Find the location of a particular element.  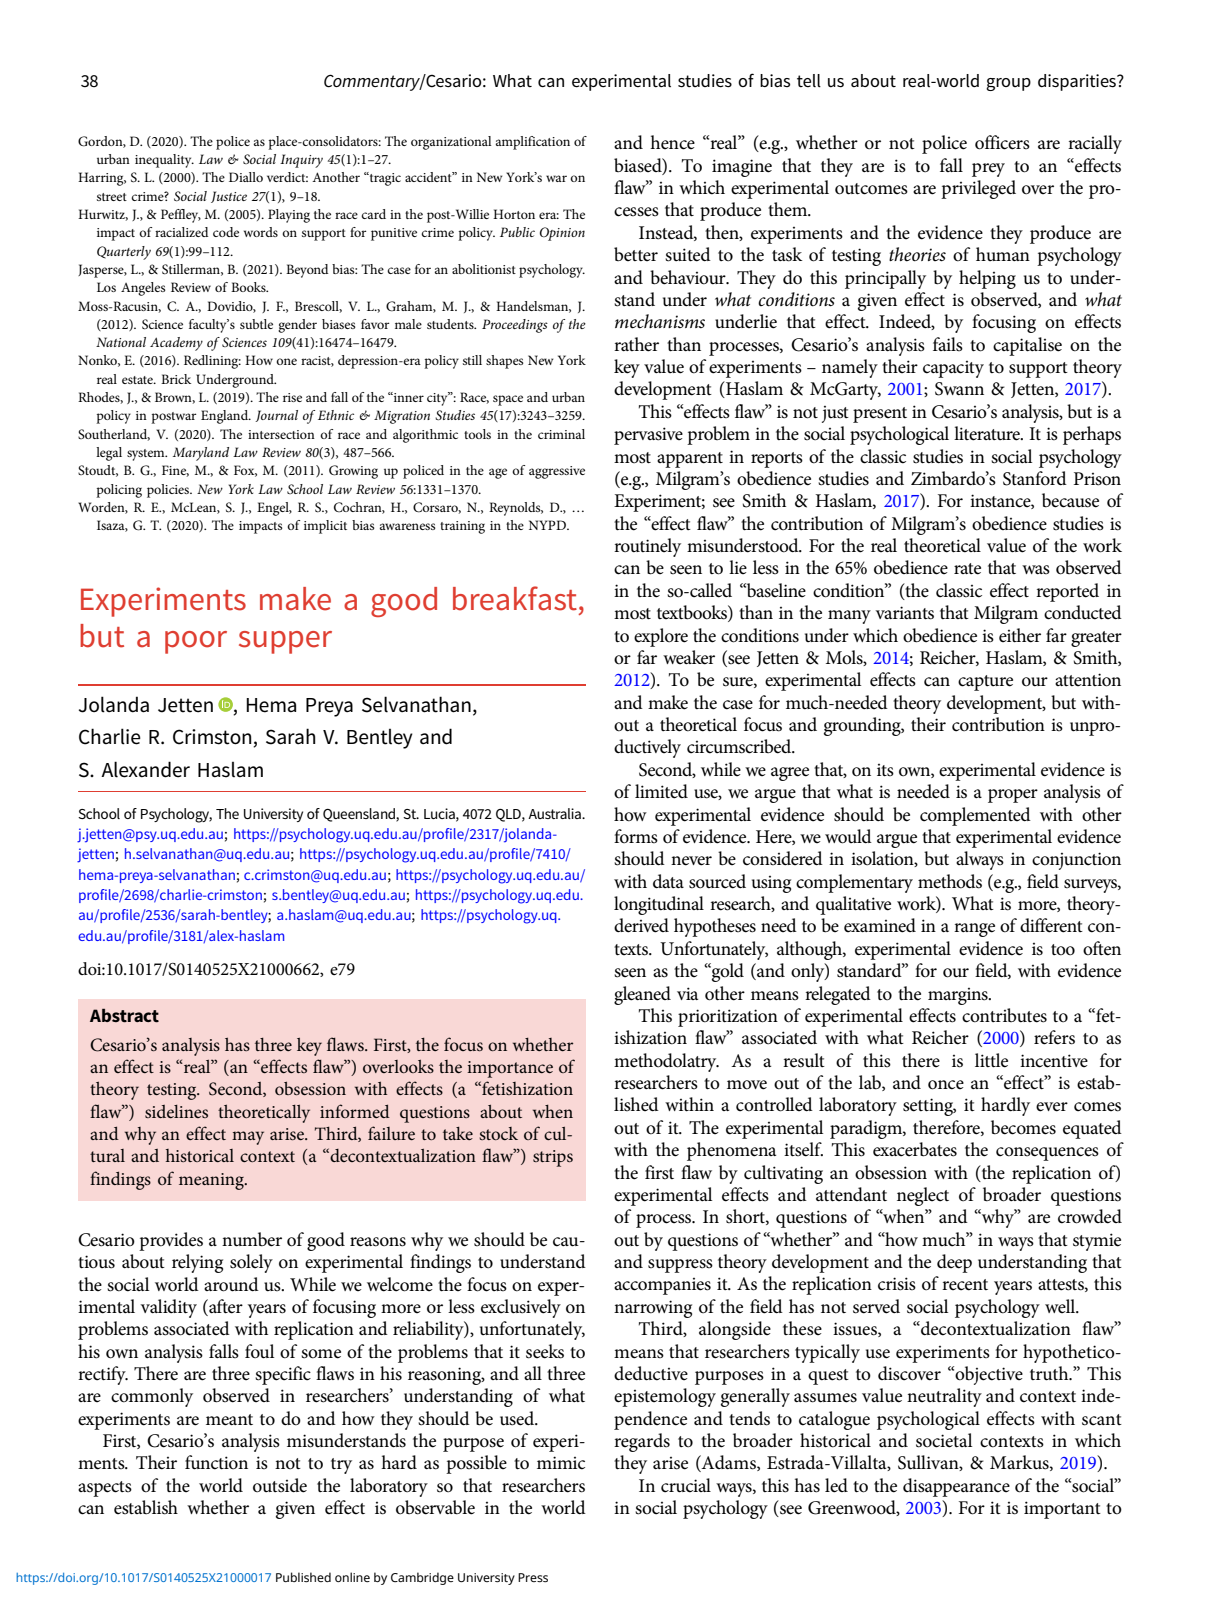

neglect is located at coordinates (923, 1196).
